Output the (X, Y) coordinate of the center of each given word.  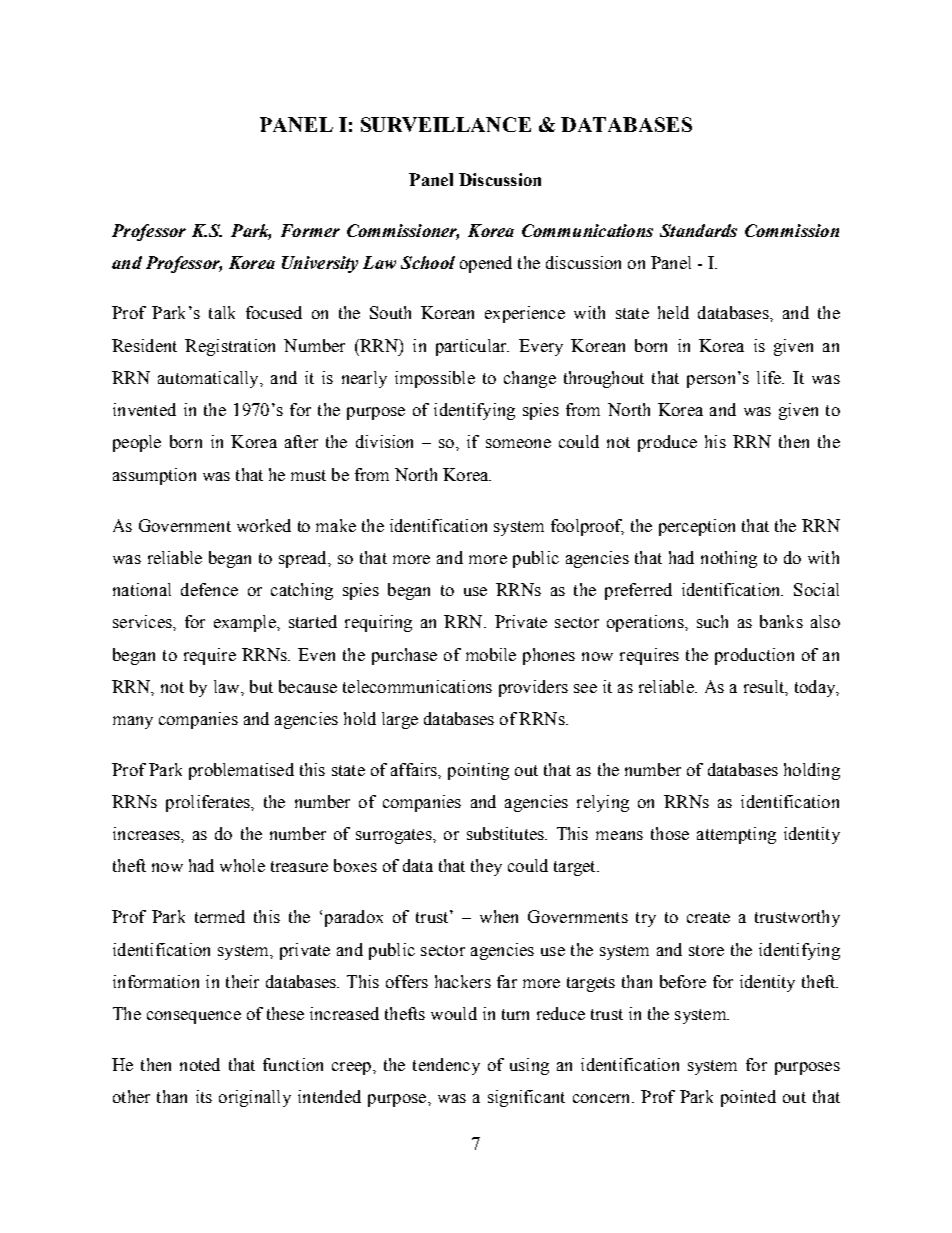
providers (533, 688)
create (708, 917)
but (261, 686)
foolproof (587, 527)
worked (264, 525)
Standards (698, 230)
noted (200, 1064)
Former (310, 230)
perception (697, 527)
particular (472, 347)
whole (242, 865)
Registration (230, 347)
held (673, 312)
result (765, 687)
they (486, 867)
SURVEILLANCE (446, 124)
